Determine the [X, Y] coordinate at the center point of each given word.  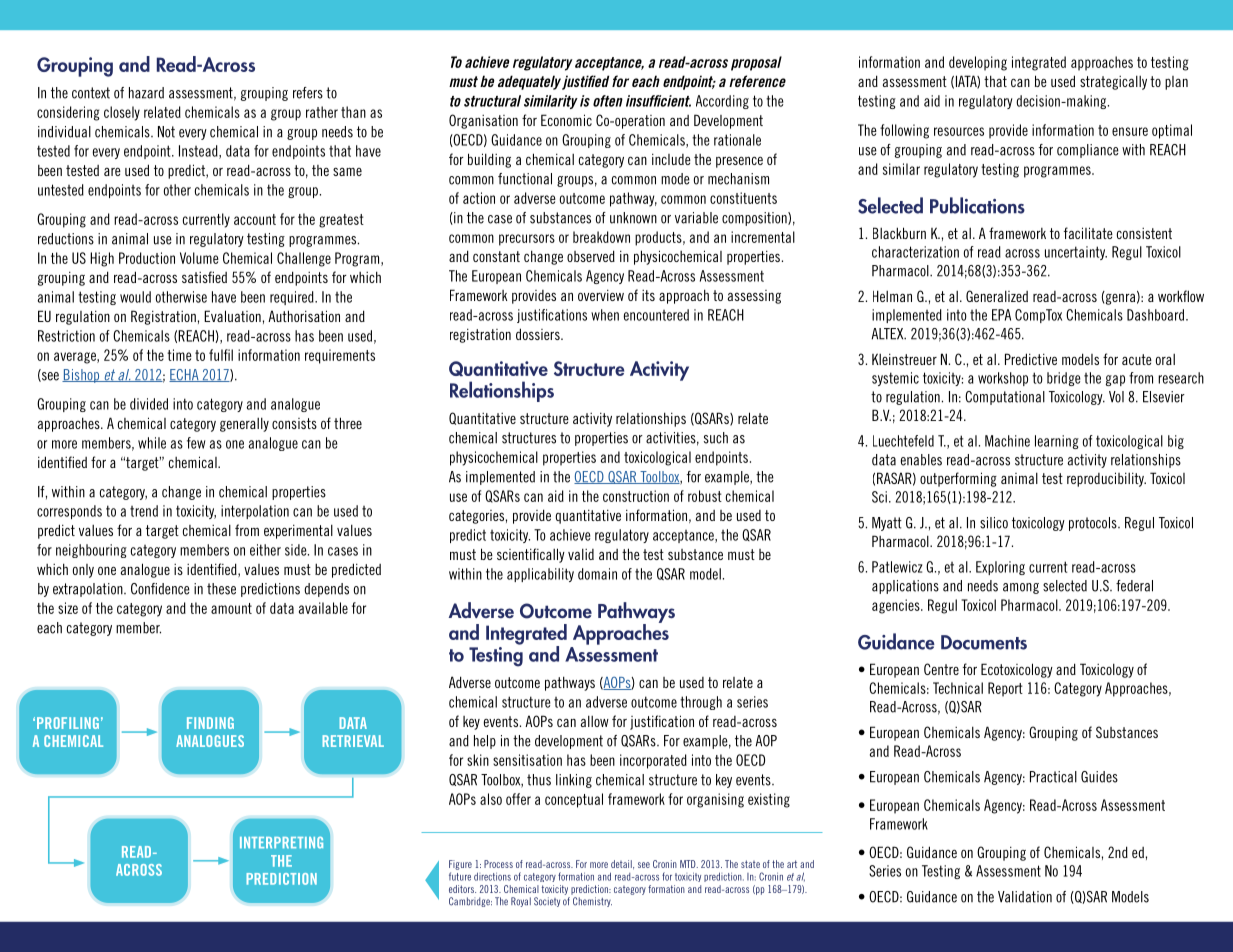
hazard [146, 93]
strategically [1113, 82]
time [179, 355]
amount [231, 608]
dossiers [539, 334]
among [1021, 588]
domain [597, 574]
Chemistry [592, 902]
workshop [1003, 379]
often [608, 101]
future [460, 876]
